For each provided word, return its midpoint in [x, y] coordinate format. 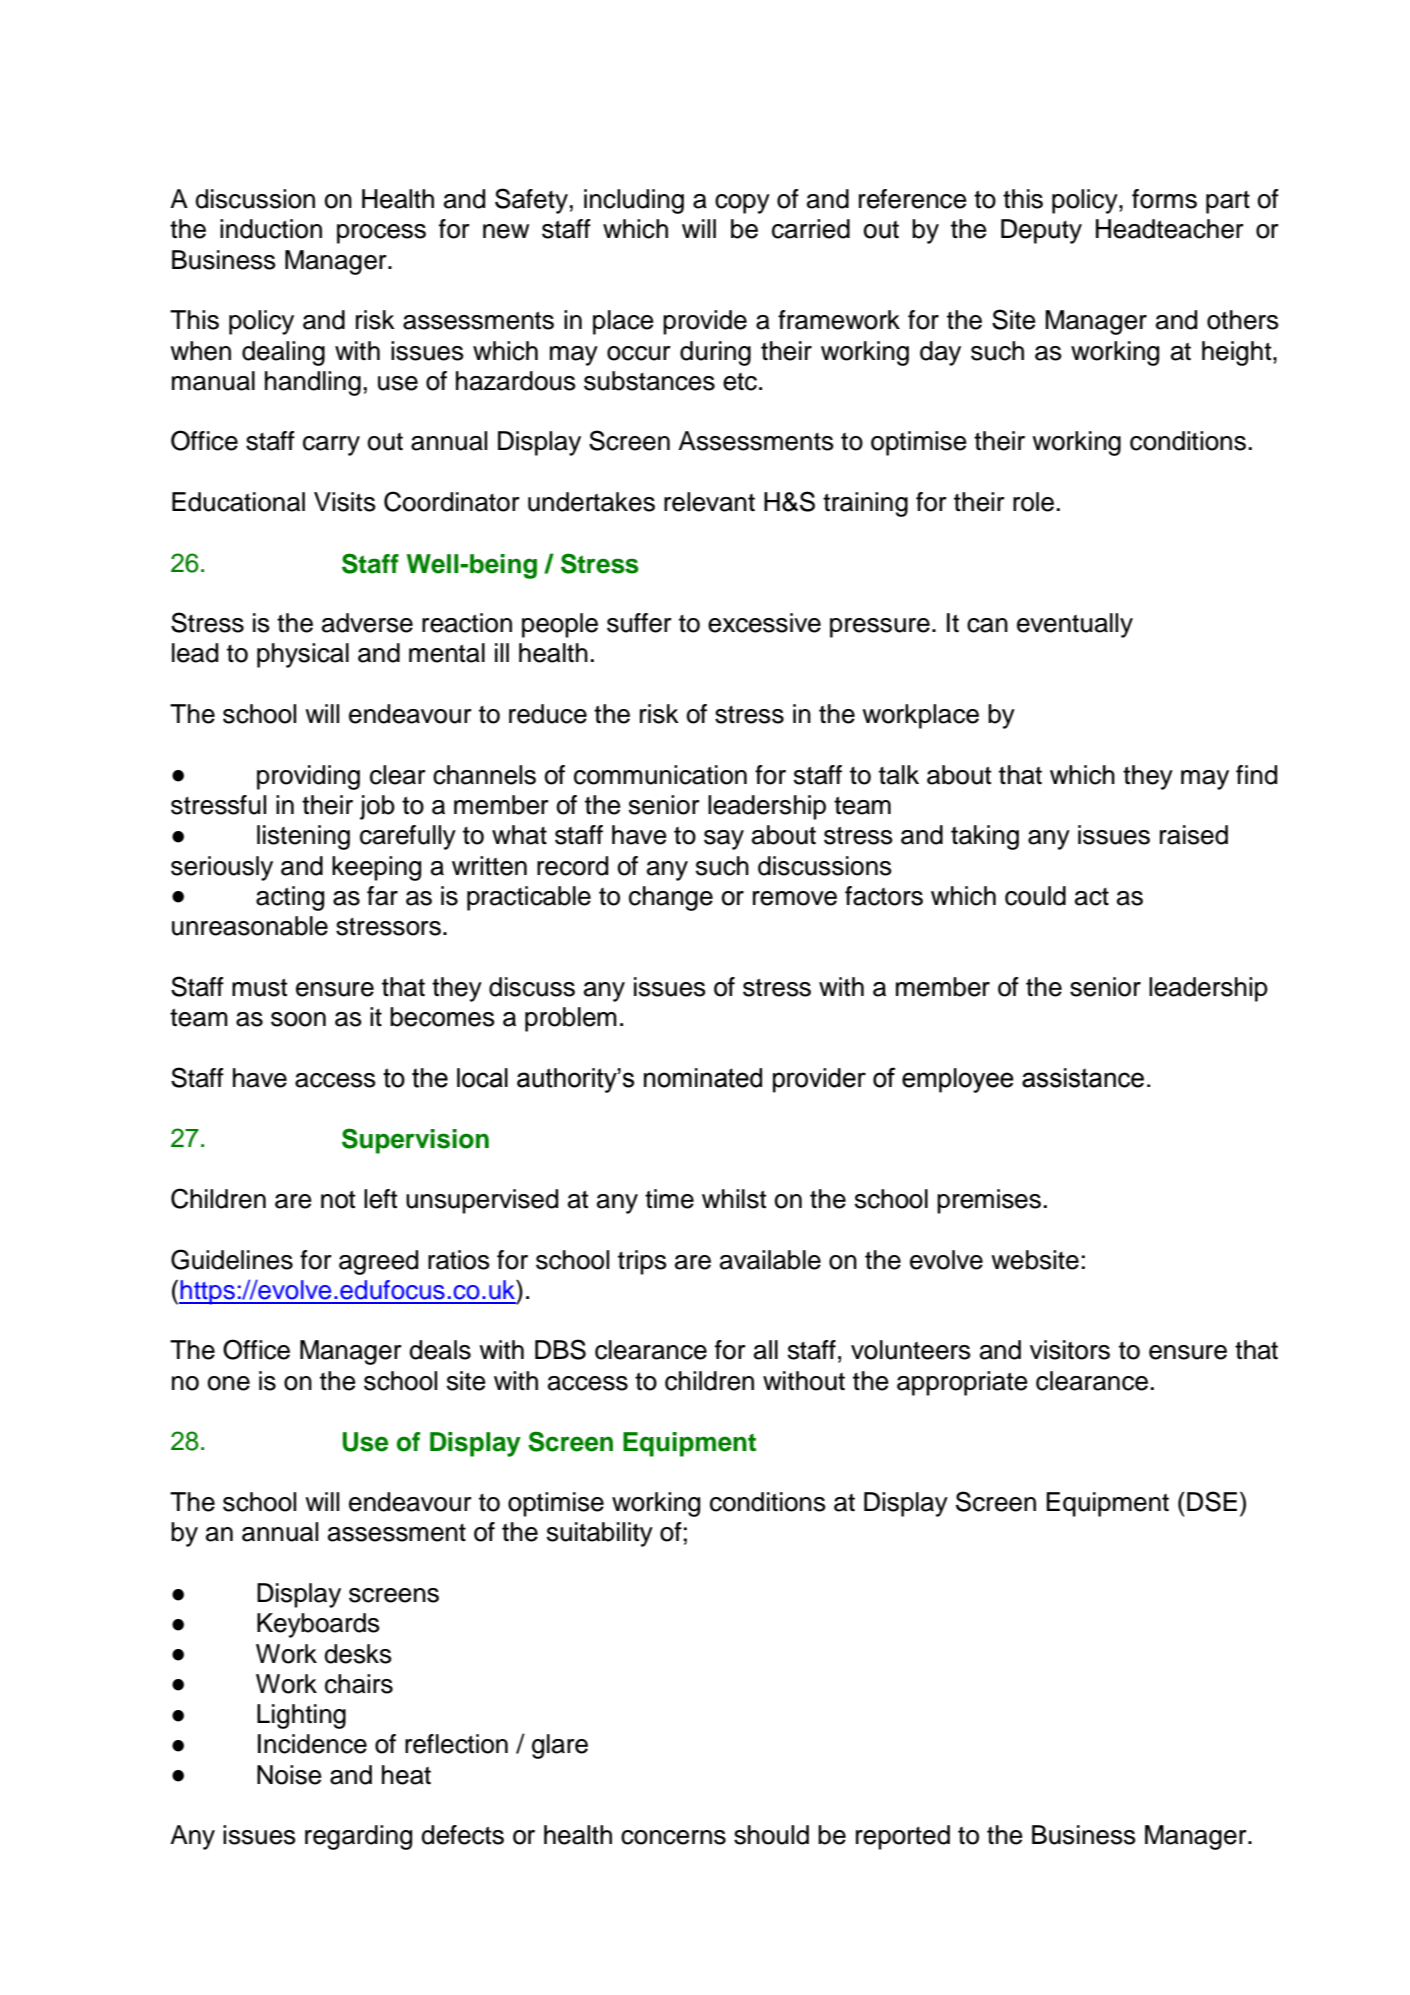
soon [298, 1019]
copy [742, 204]
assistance [1083, 1078]
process [381, 234]
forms [1164, 199]
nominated [703, 1078]
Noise [289, 1775]
